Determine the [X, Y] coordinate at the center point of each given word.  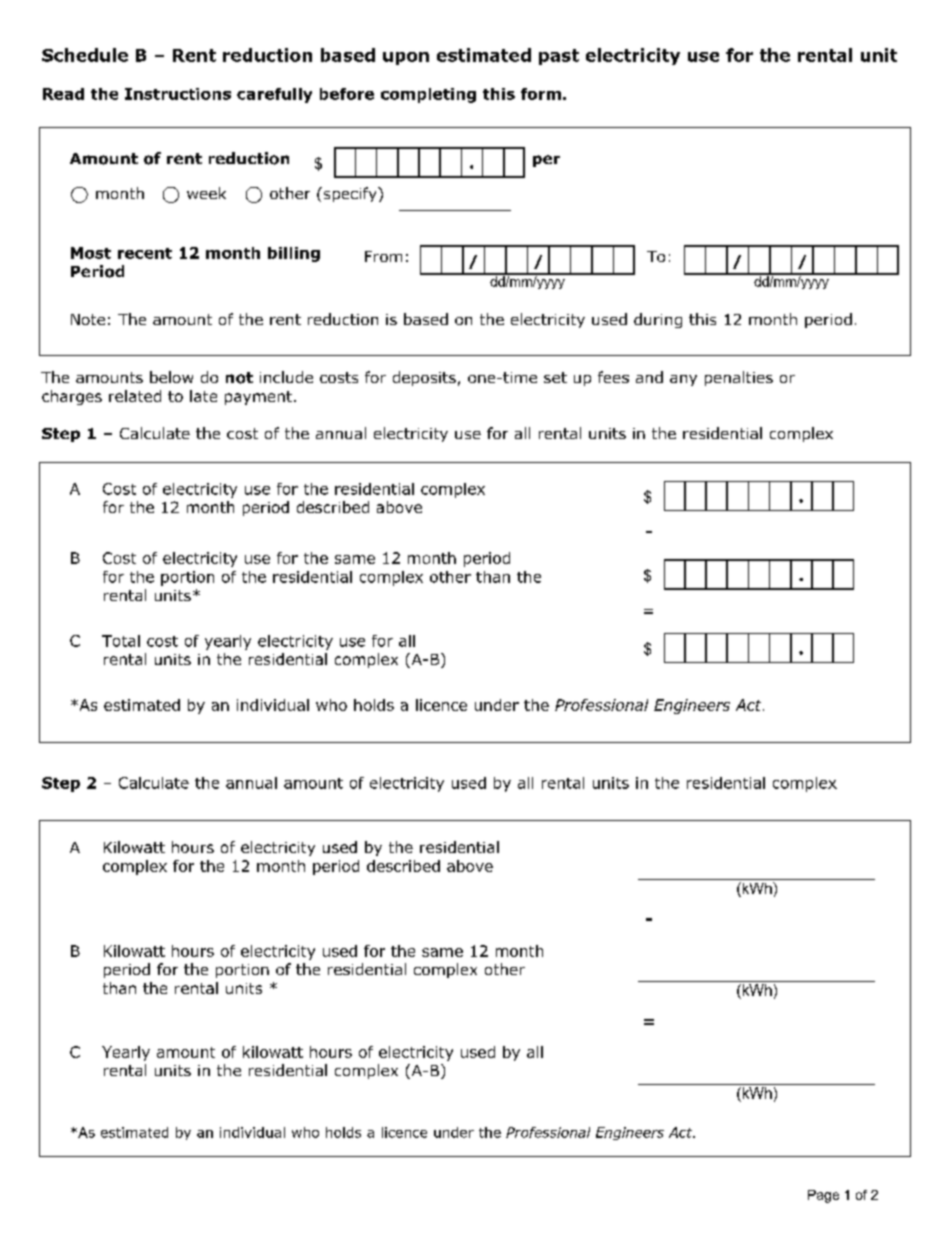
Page [823, 1196]
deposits [424, 378]
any [683, 380]
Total [121, 641]
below [171, 377]
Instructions [178, 94]
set [555, 377]
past [559, 57]
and [649, 377]
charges [72, 397]
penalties [739, 378]
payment [258, 398]
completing [428, 95]
